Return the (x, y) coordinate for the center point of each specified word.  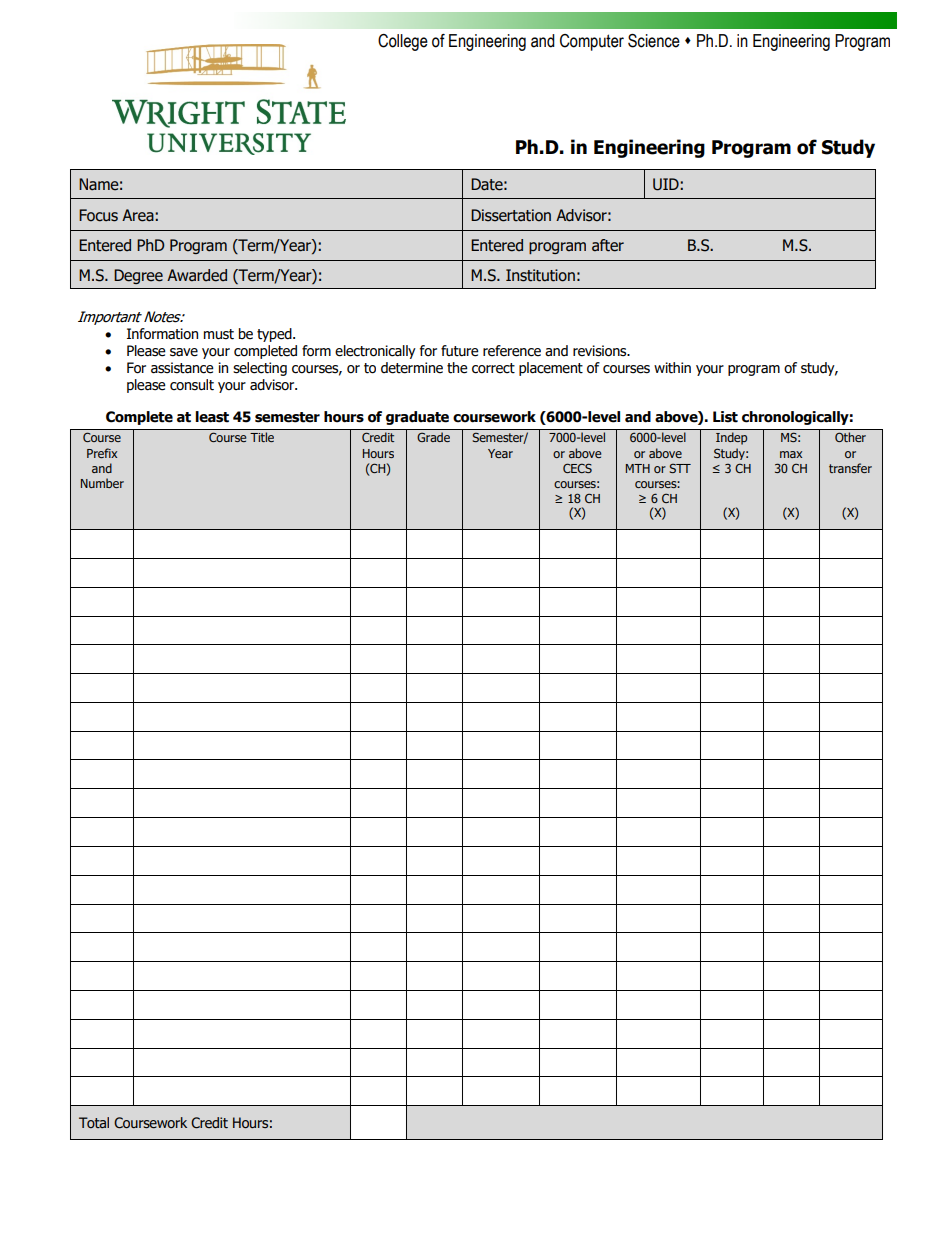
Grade (433, 437)
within (672, 368)
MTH (638, 468)
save (184, 352)
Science (654, 41)
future (460, 351)
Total (94, 1122)
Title (262, 437)
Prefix (102, 453)
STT (680, 468)
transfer (850, 468)
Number (102, 483)
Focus (98, 215)
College (403, 42)
